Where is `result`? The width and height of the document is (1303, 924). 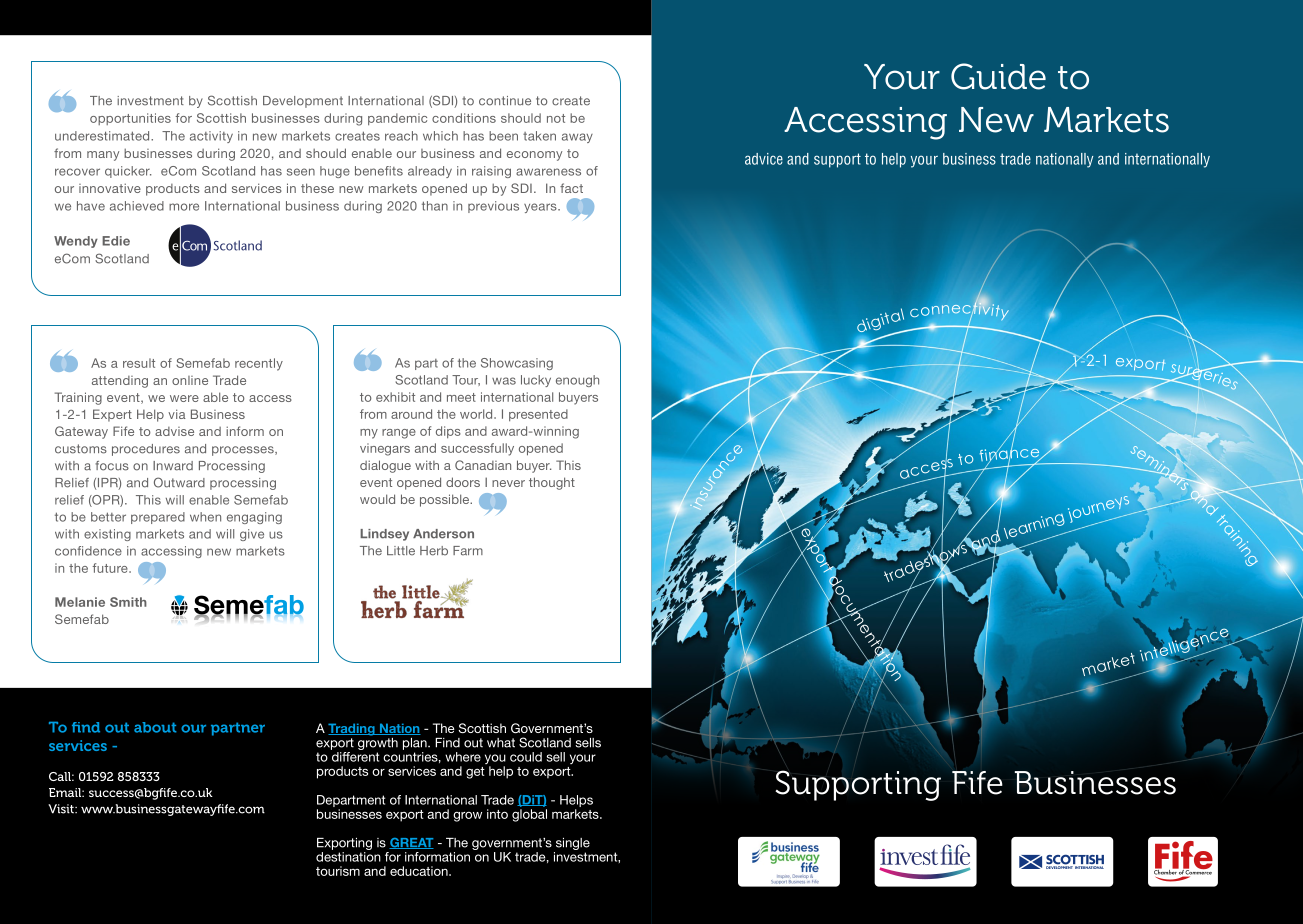
result is located at coordinates (139, 363).
